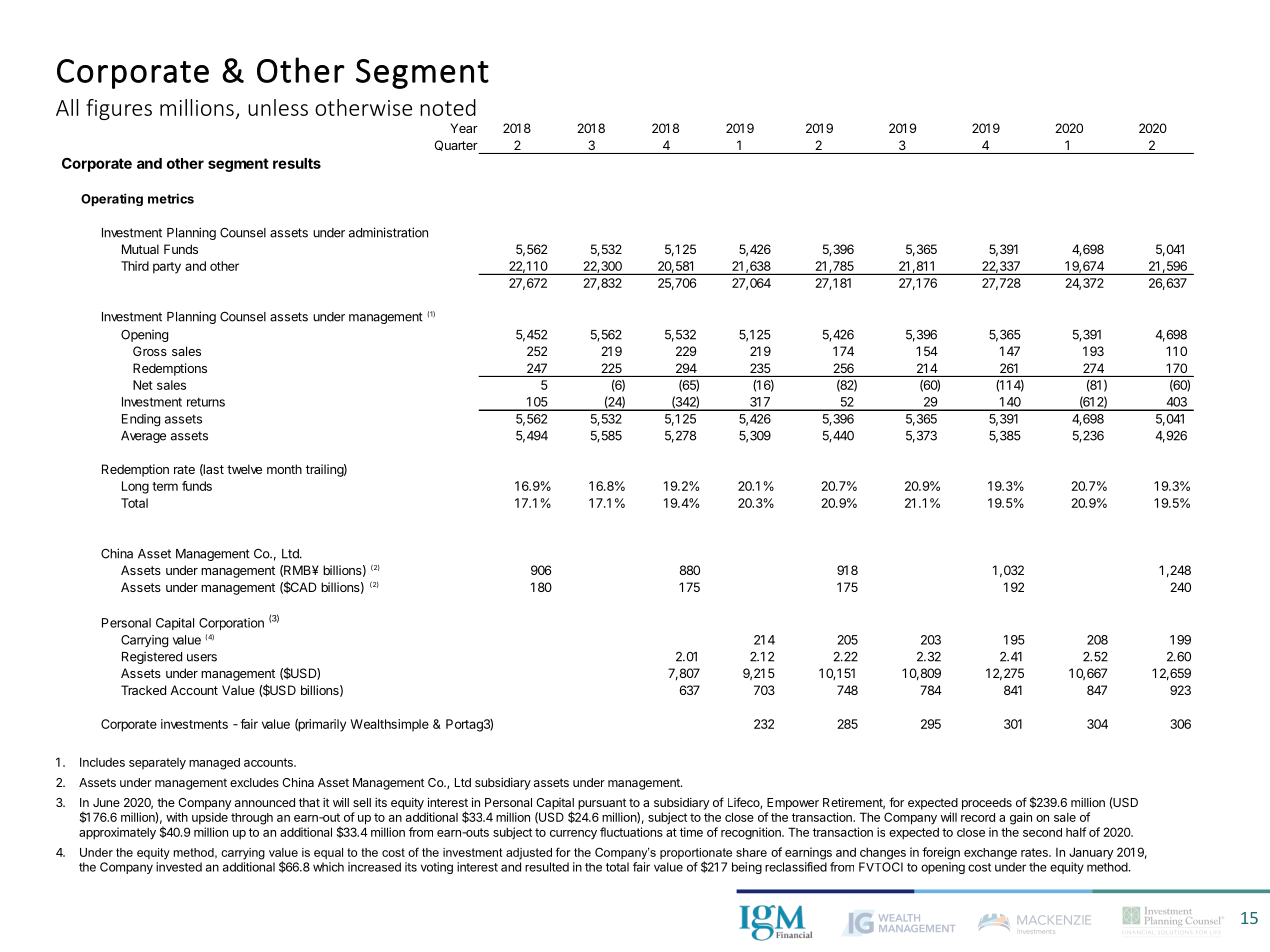 This document has height=952, width=1270. What do you see at coordinates (987, 804) in the document?
I see `proceeds` at bounding box center [987, 804].
